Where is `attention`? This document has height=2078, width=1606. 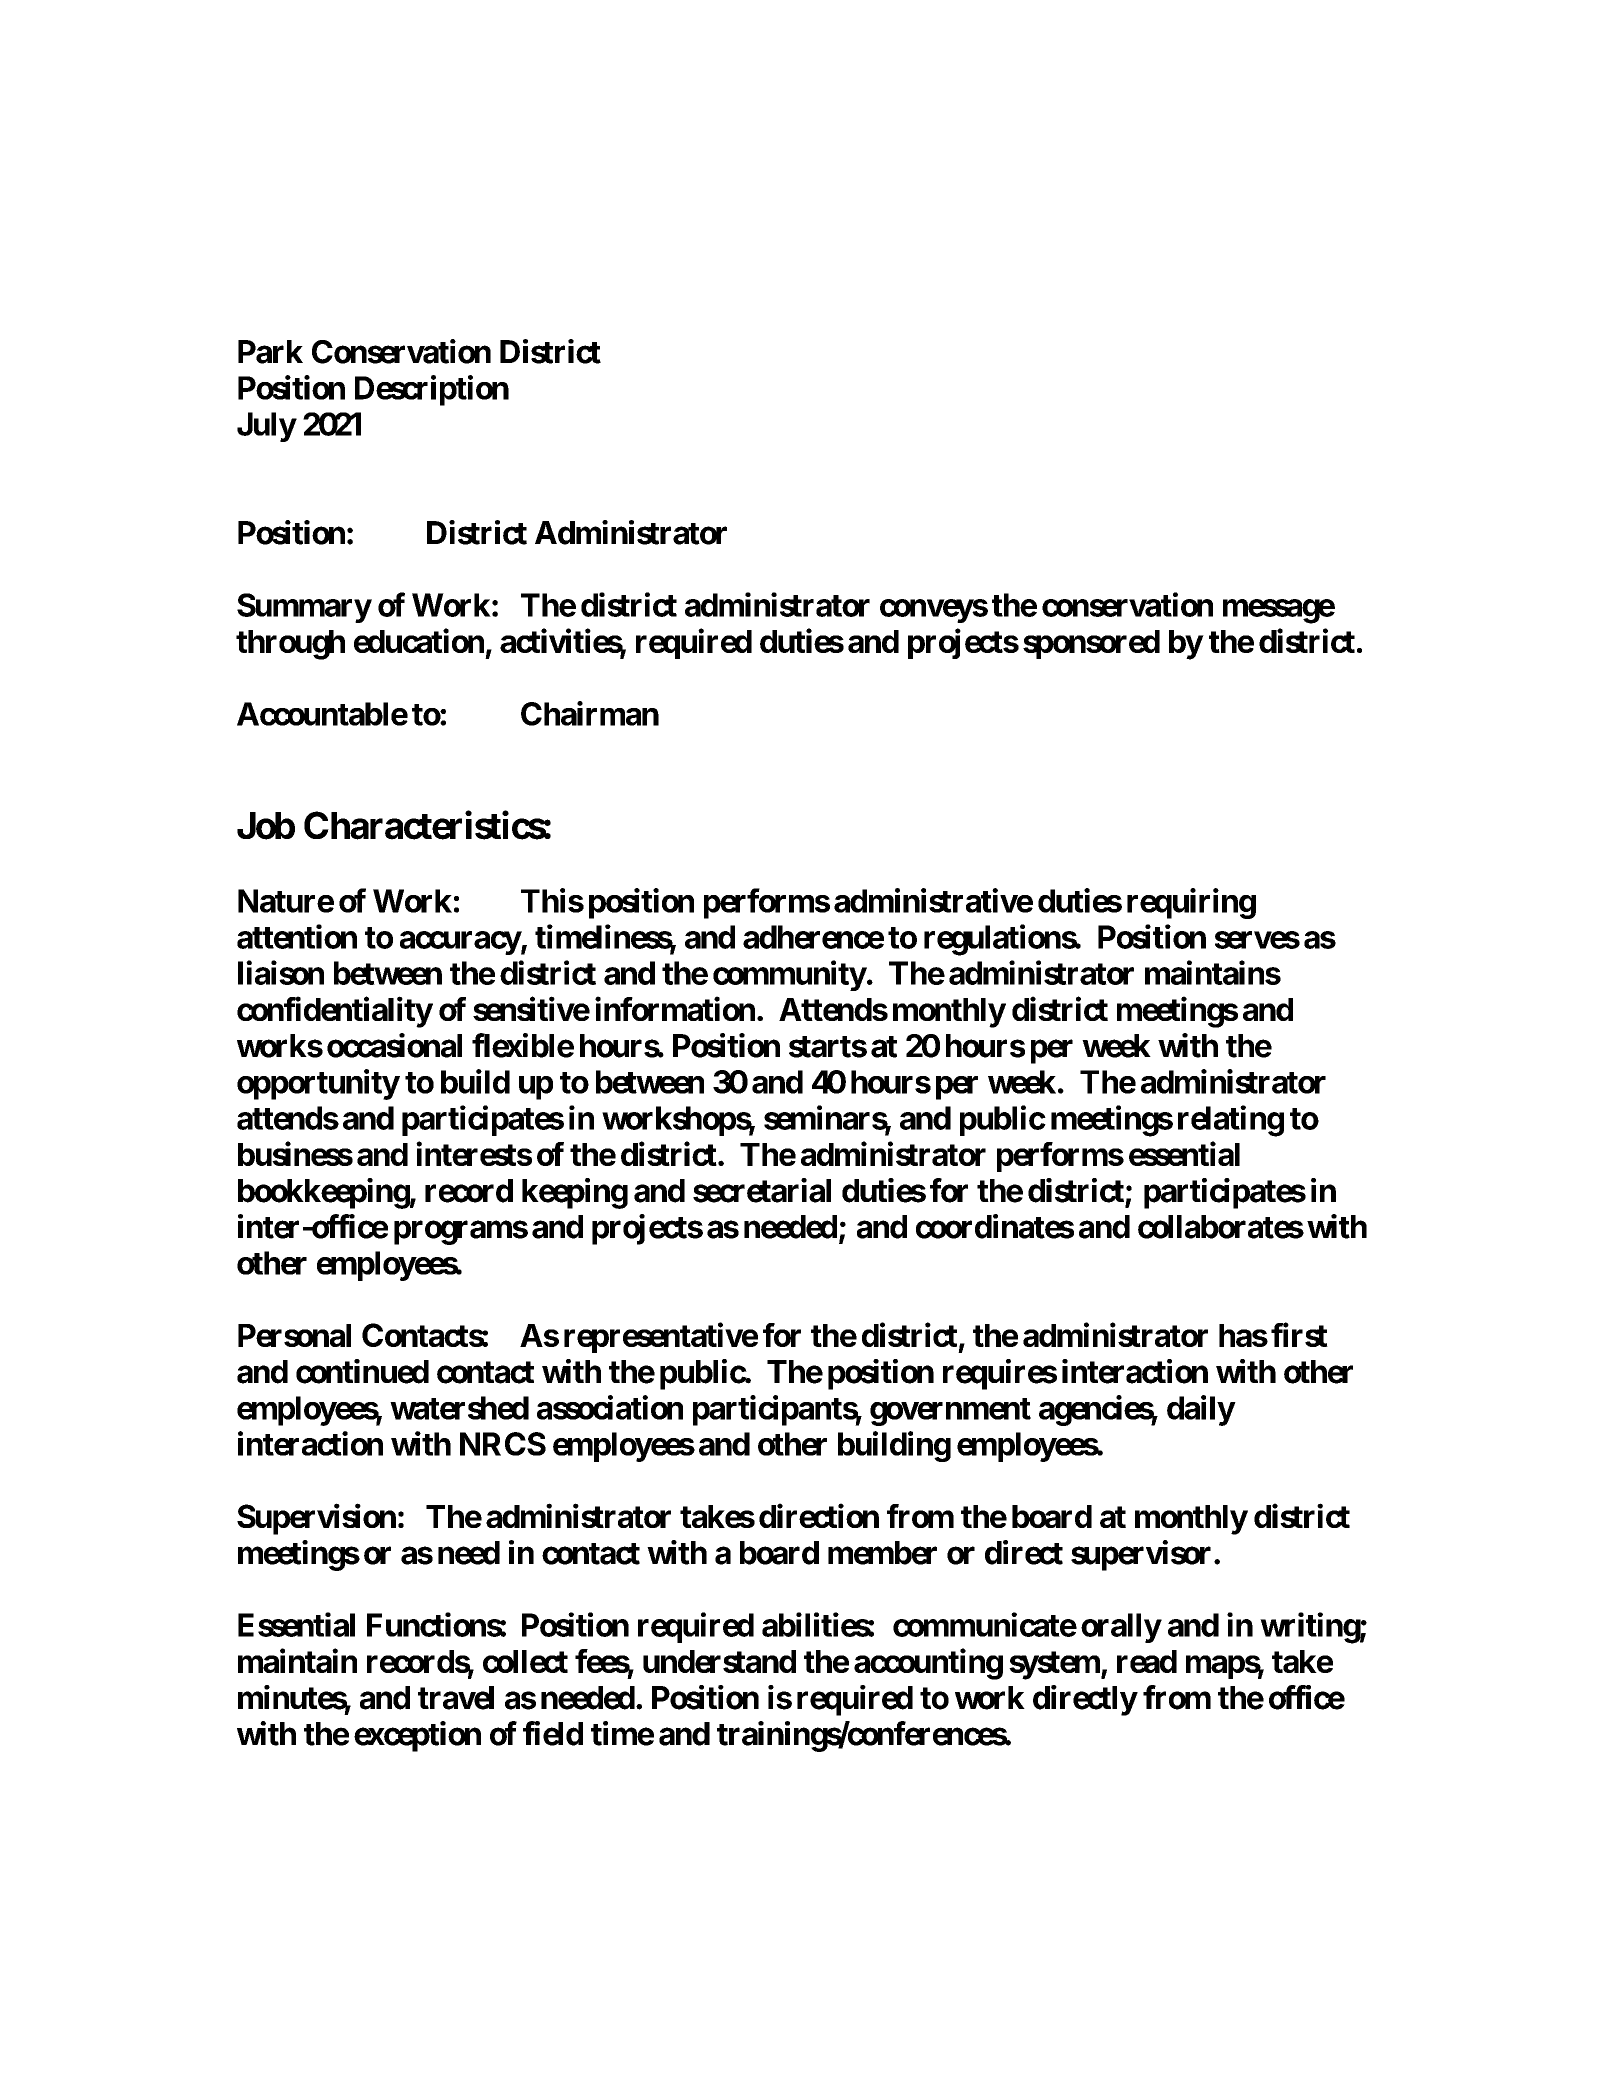
attention is located at coordinates (297, 936).
